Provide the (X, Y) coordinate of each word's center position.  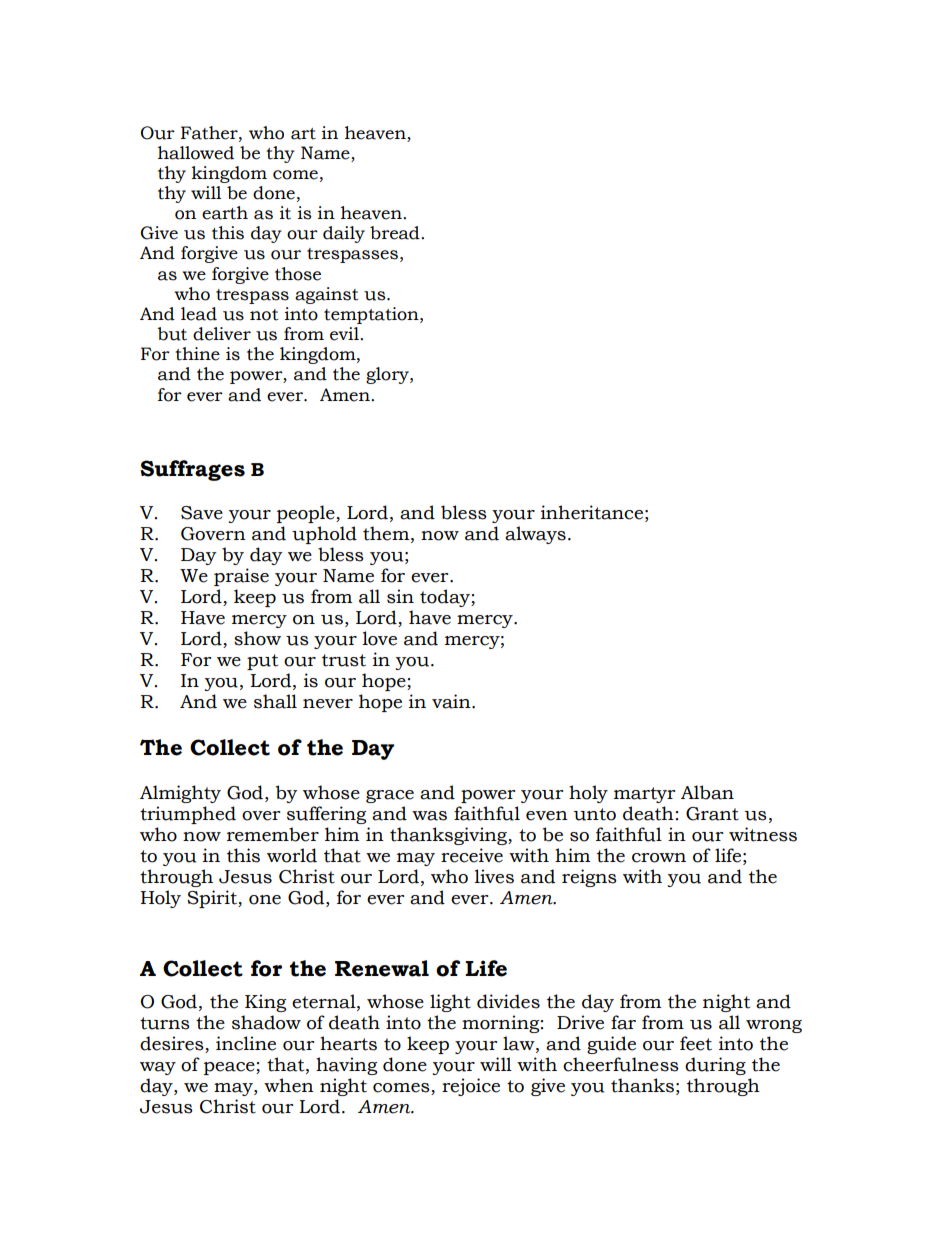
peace (230, 1068)
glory (388, 375)
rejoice (471, 1087)
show (257, 638)
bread (396, 233)
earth (225, 213)
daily (344, 234)
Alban (707, 792)
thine (197, 354)
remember (273, 834)
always (535, 535)
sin (400, 596)
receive (472, 855)
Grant (712, 814)
